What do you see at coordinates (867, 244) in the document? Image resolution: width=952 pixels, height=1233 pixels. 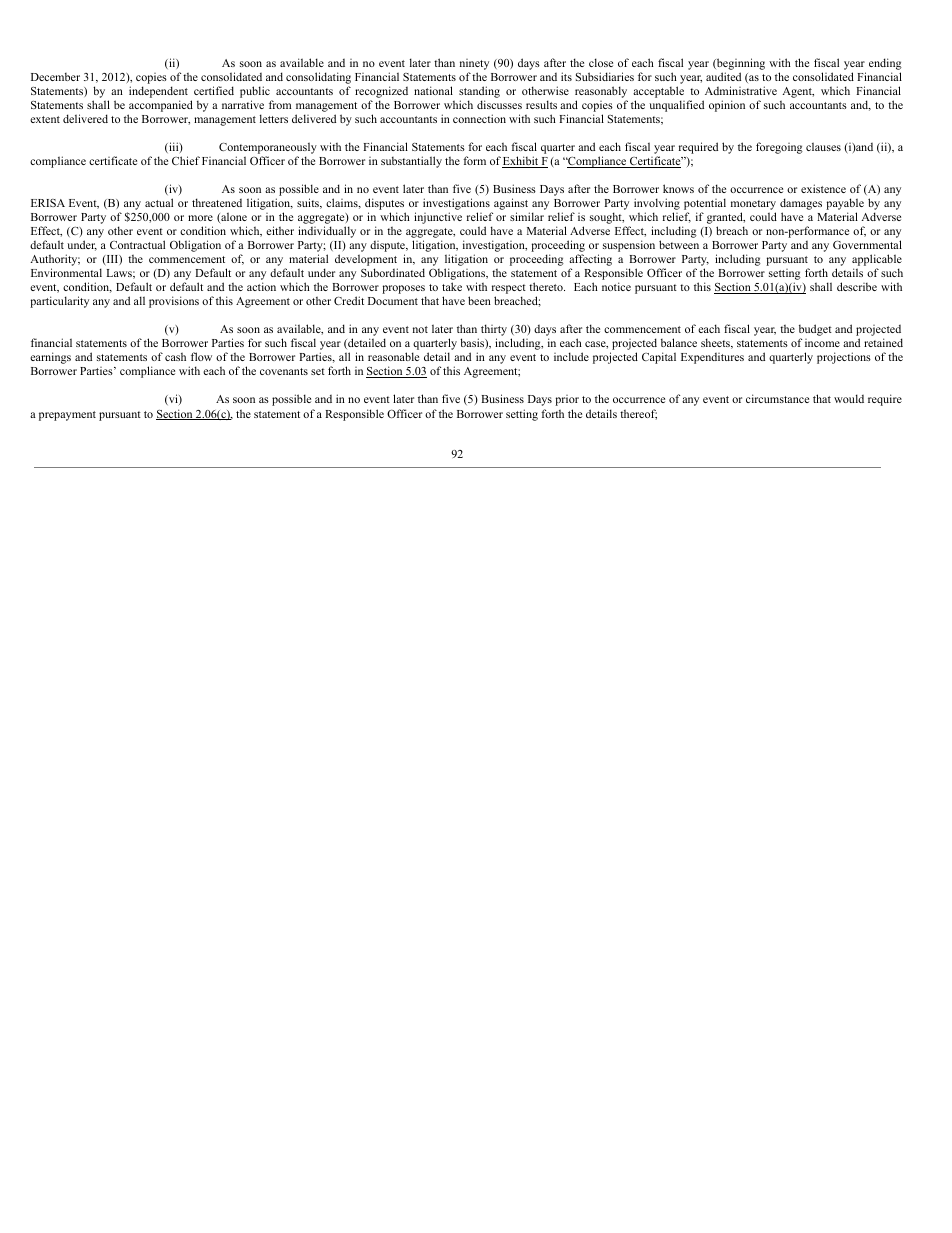 I see `Governmental` at bounding box center [867, 244].
